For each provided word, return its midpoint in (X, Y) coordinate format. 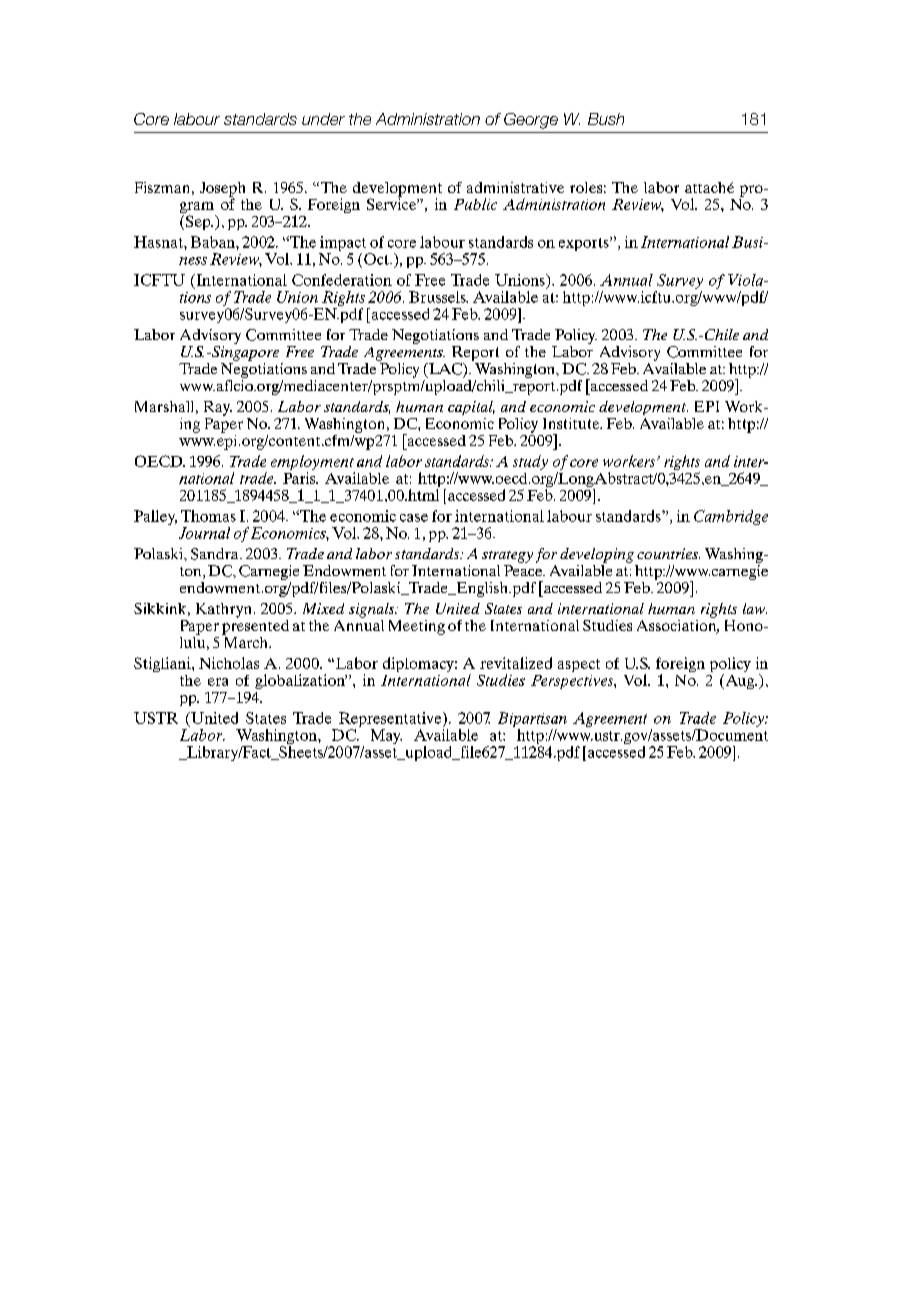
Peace (524, 570)
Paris (300, 478)
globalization (301, 681)
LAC (445, 369)
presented (255, 626)
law (755, 608)
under (323, 119)
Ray (218, 408)
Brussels (438, 297)
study (530, 462)
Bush (606, 119)
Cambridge (731, 517)
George (531, 121)
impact (344, 245)
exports (585, 244)
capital (471, 408)
